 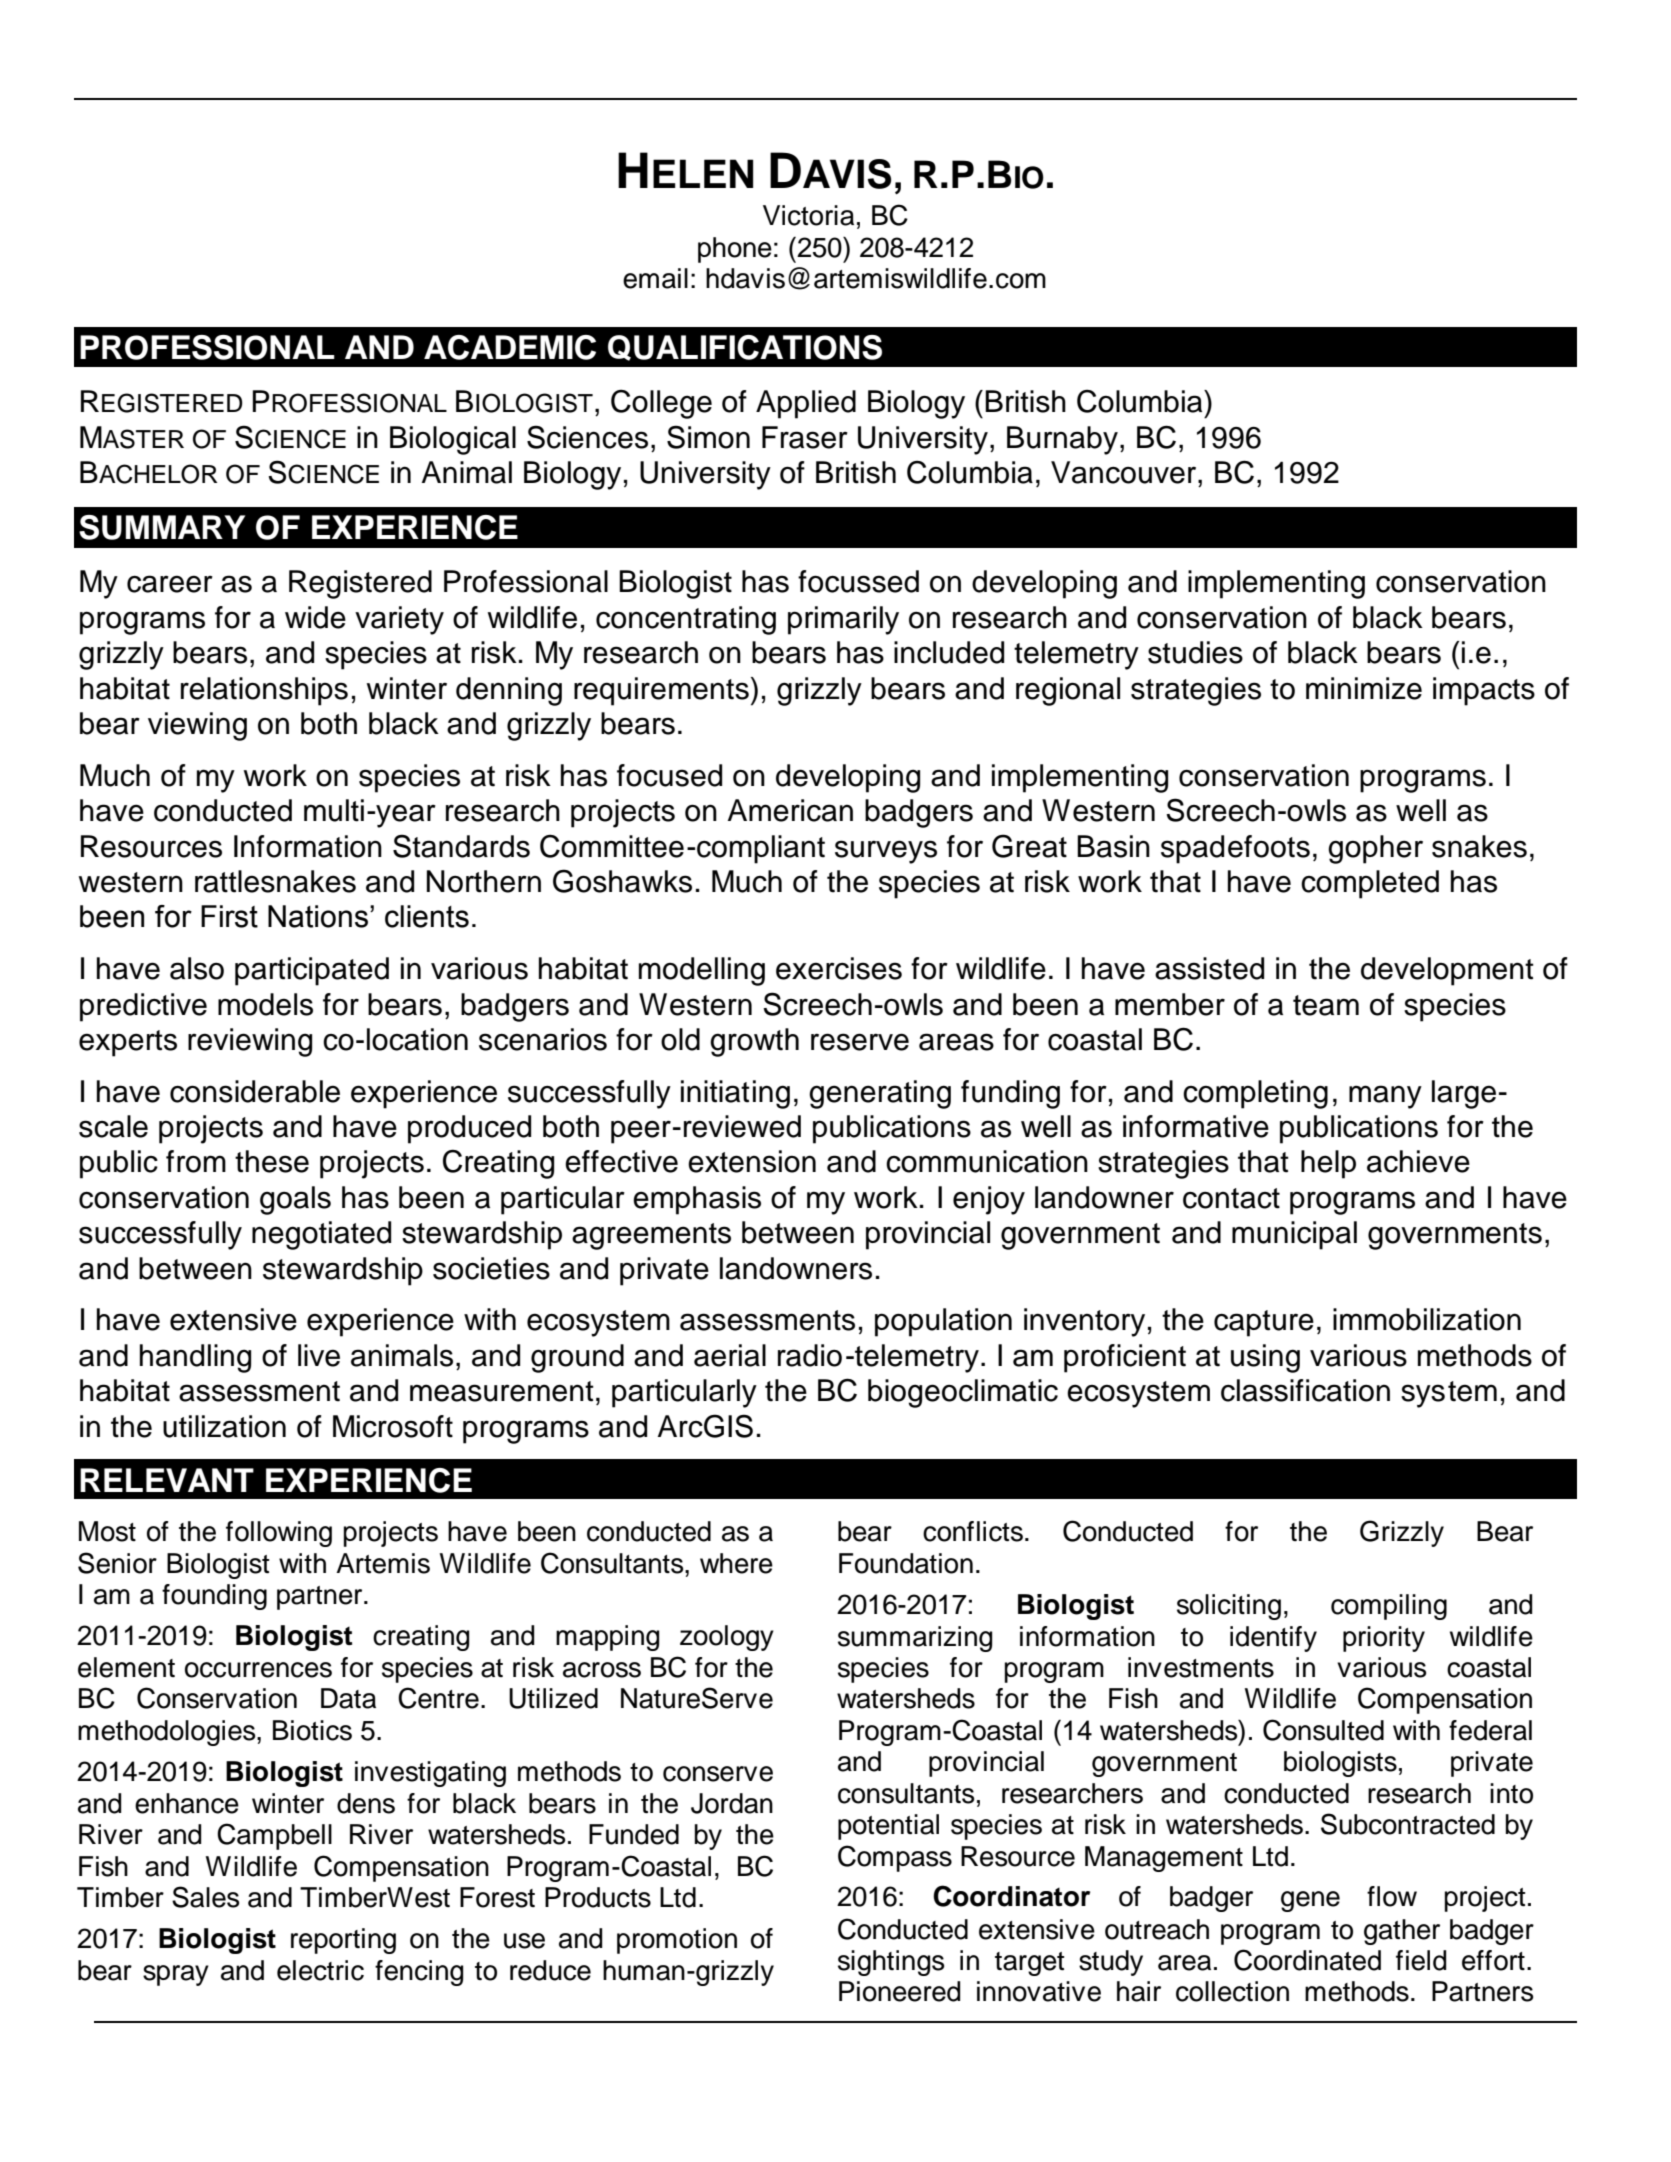 I want to click on Nations, so click(x=318, y=916).
